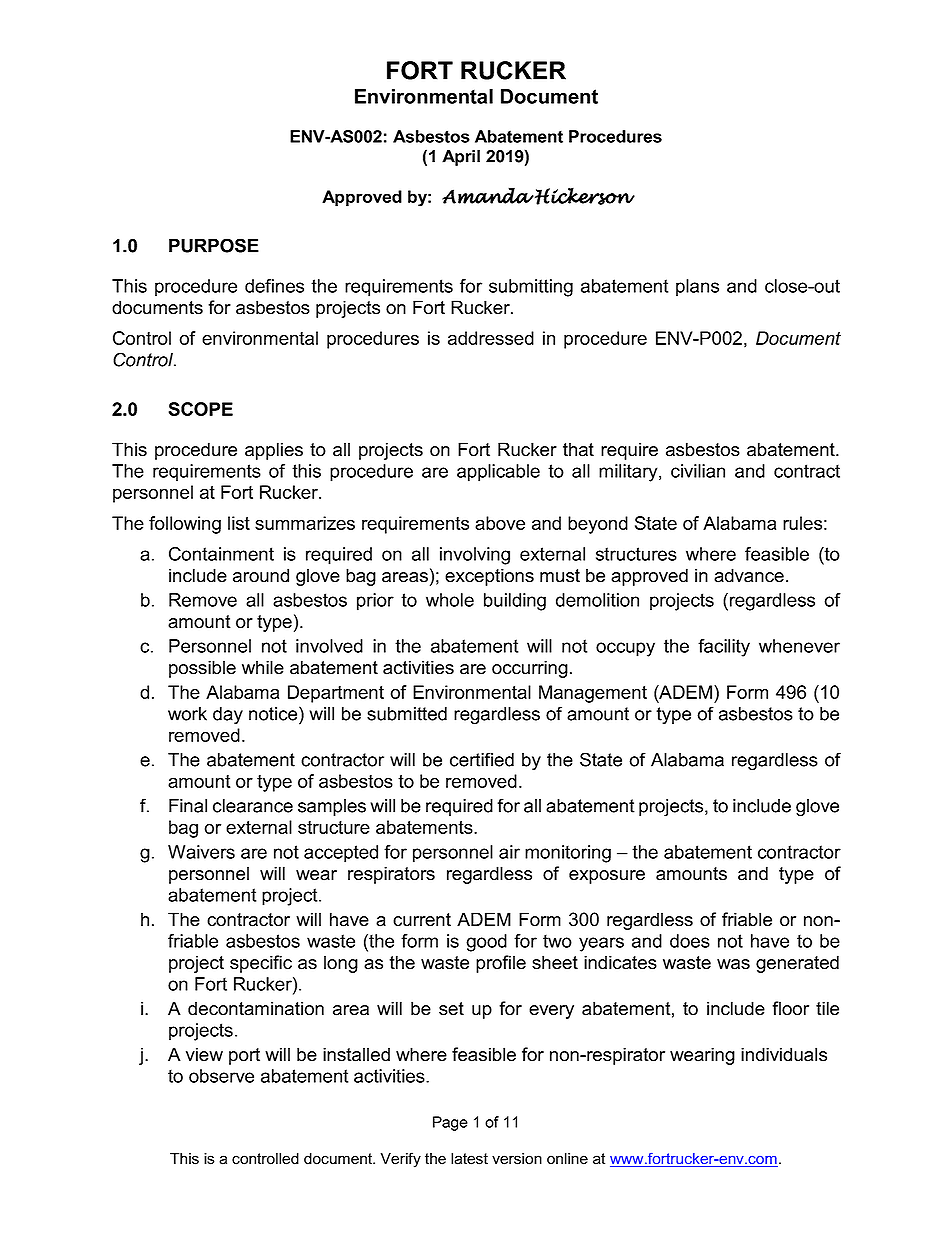 The width and height of the screenshot is (952, 1233). Describe the element at coordinates (214, 245) in the screenshot. I see `PURPOSE` at that location.
